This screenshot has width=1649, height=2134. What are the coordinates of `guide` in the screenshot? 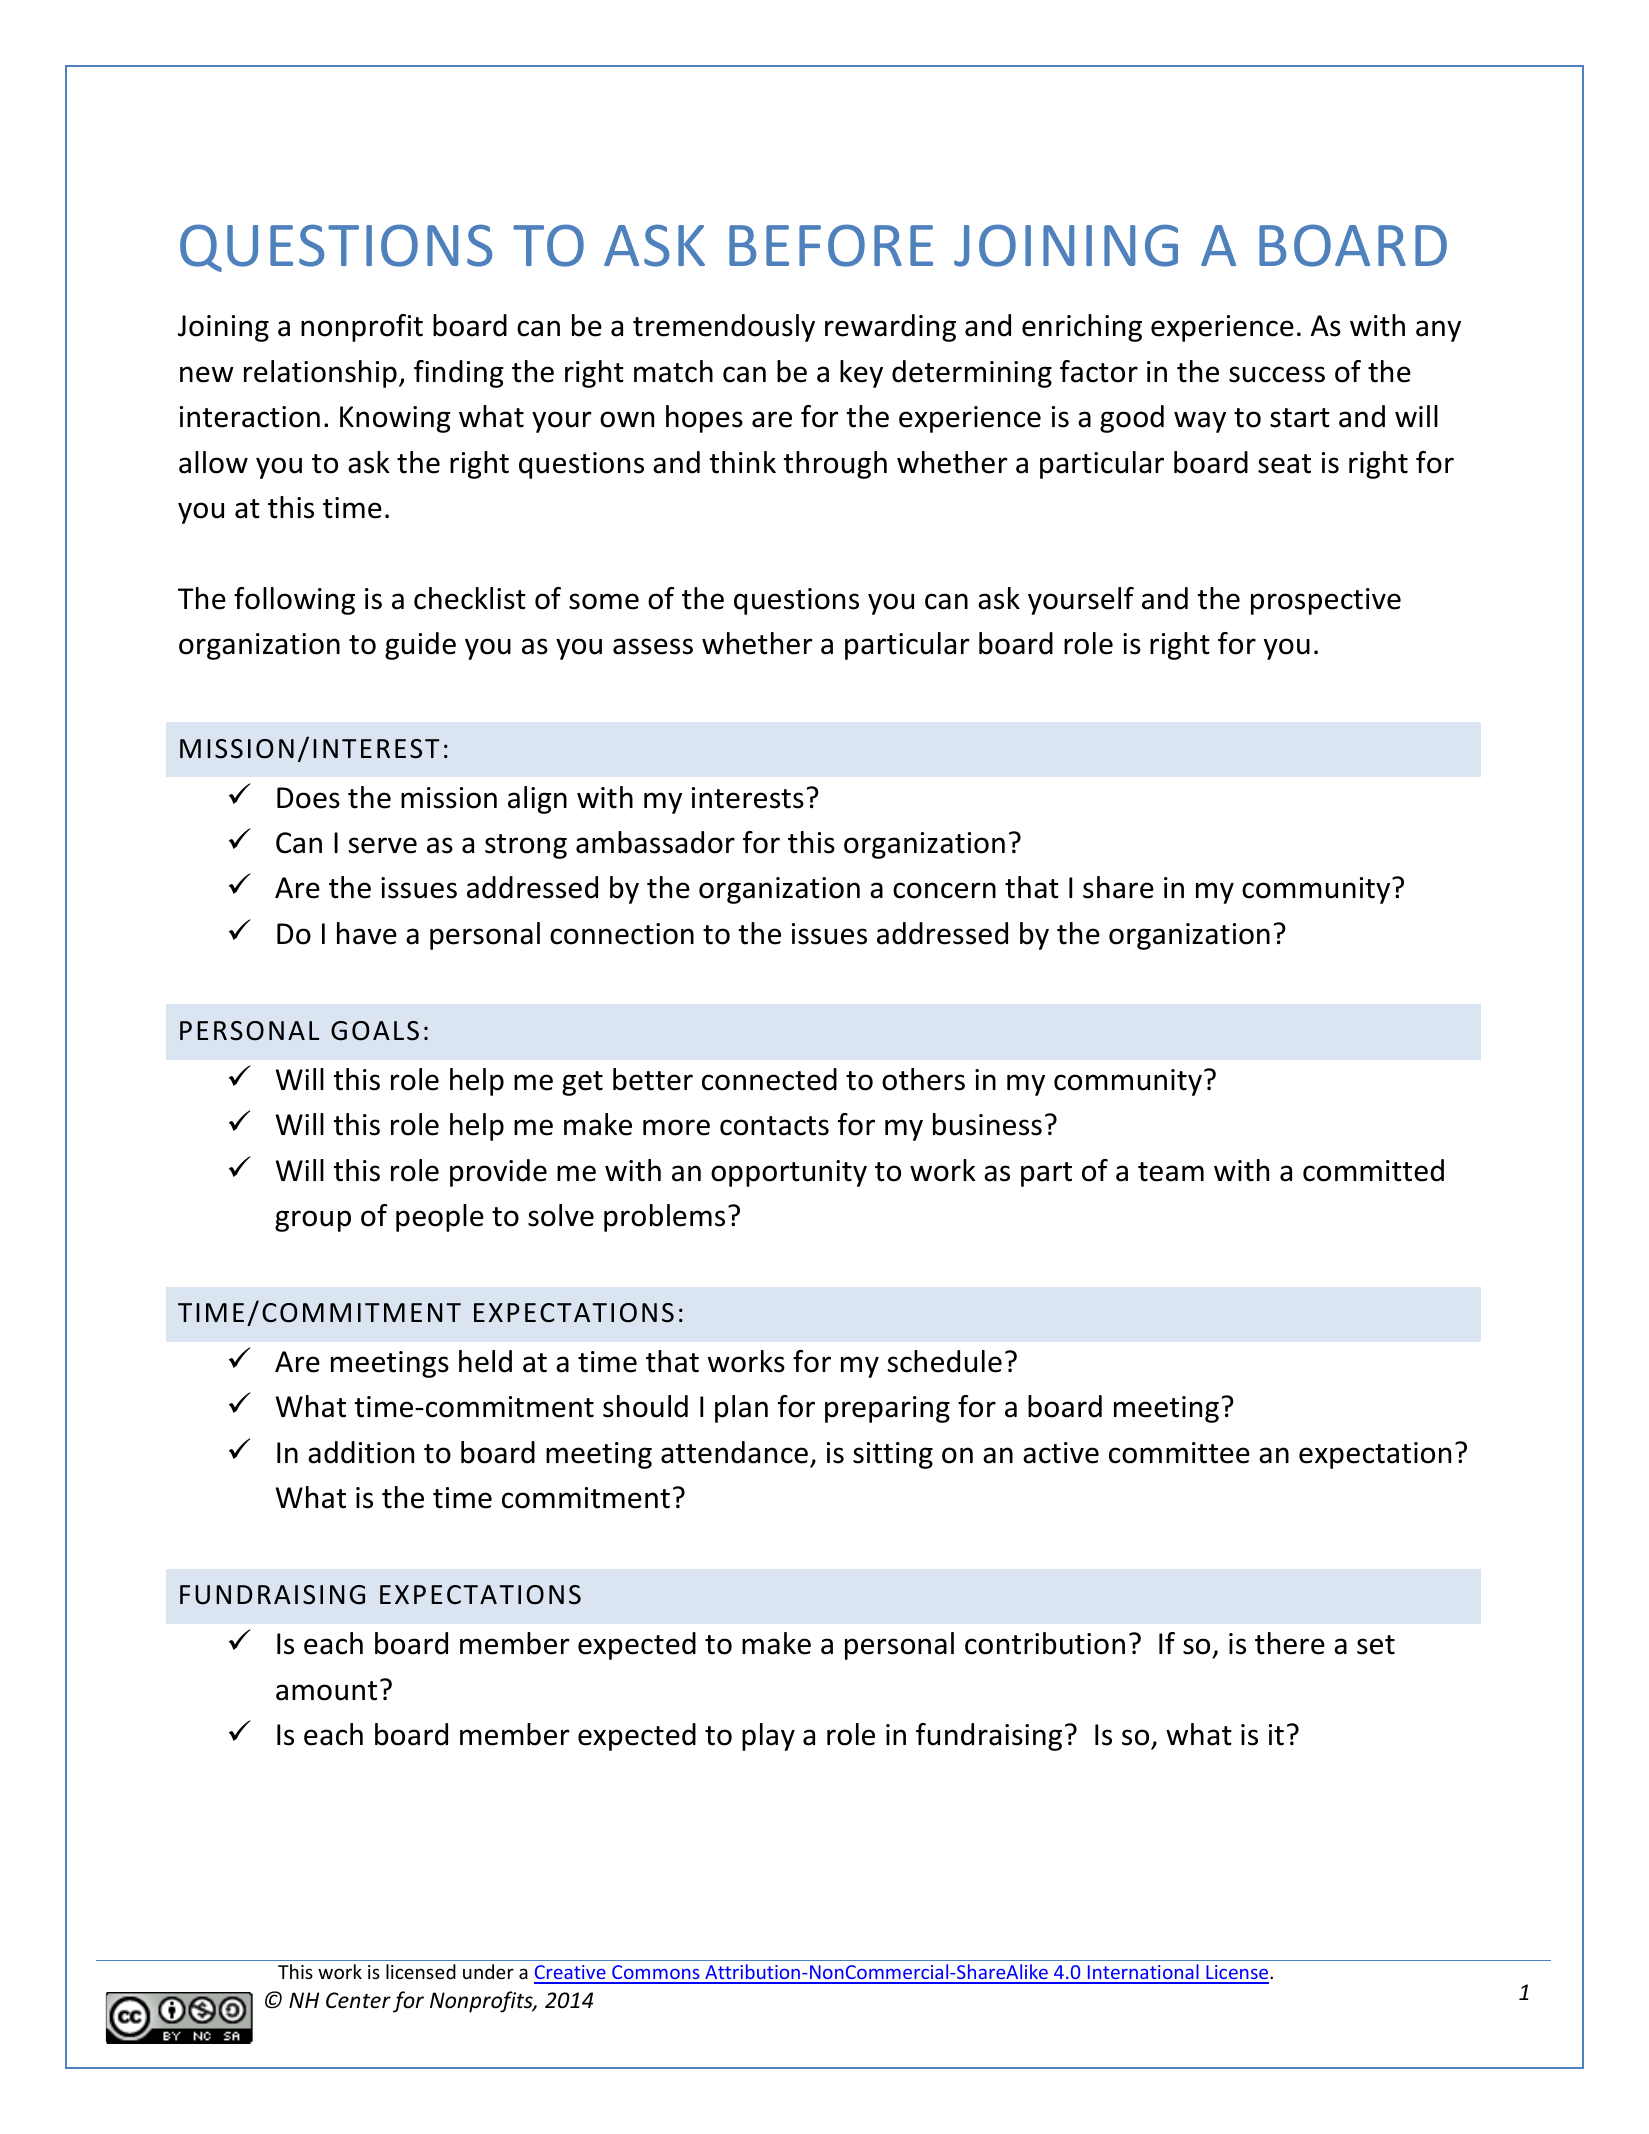 It's located at (420, 646).
